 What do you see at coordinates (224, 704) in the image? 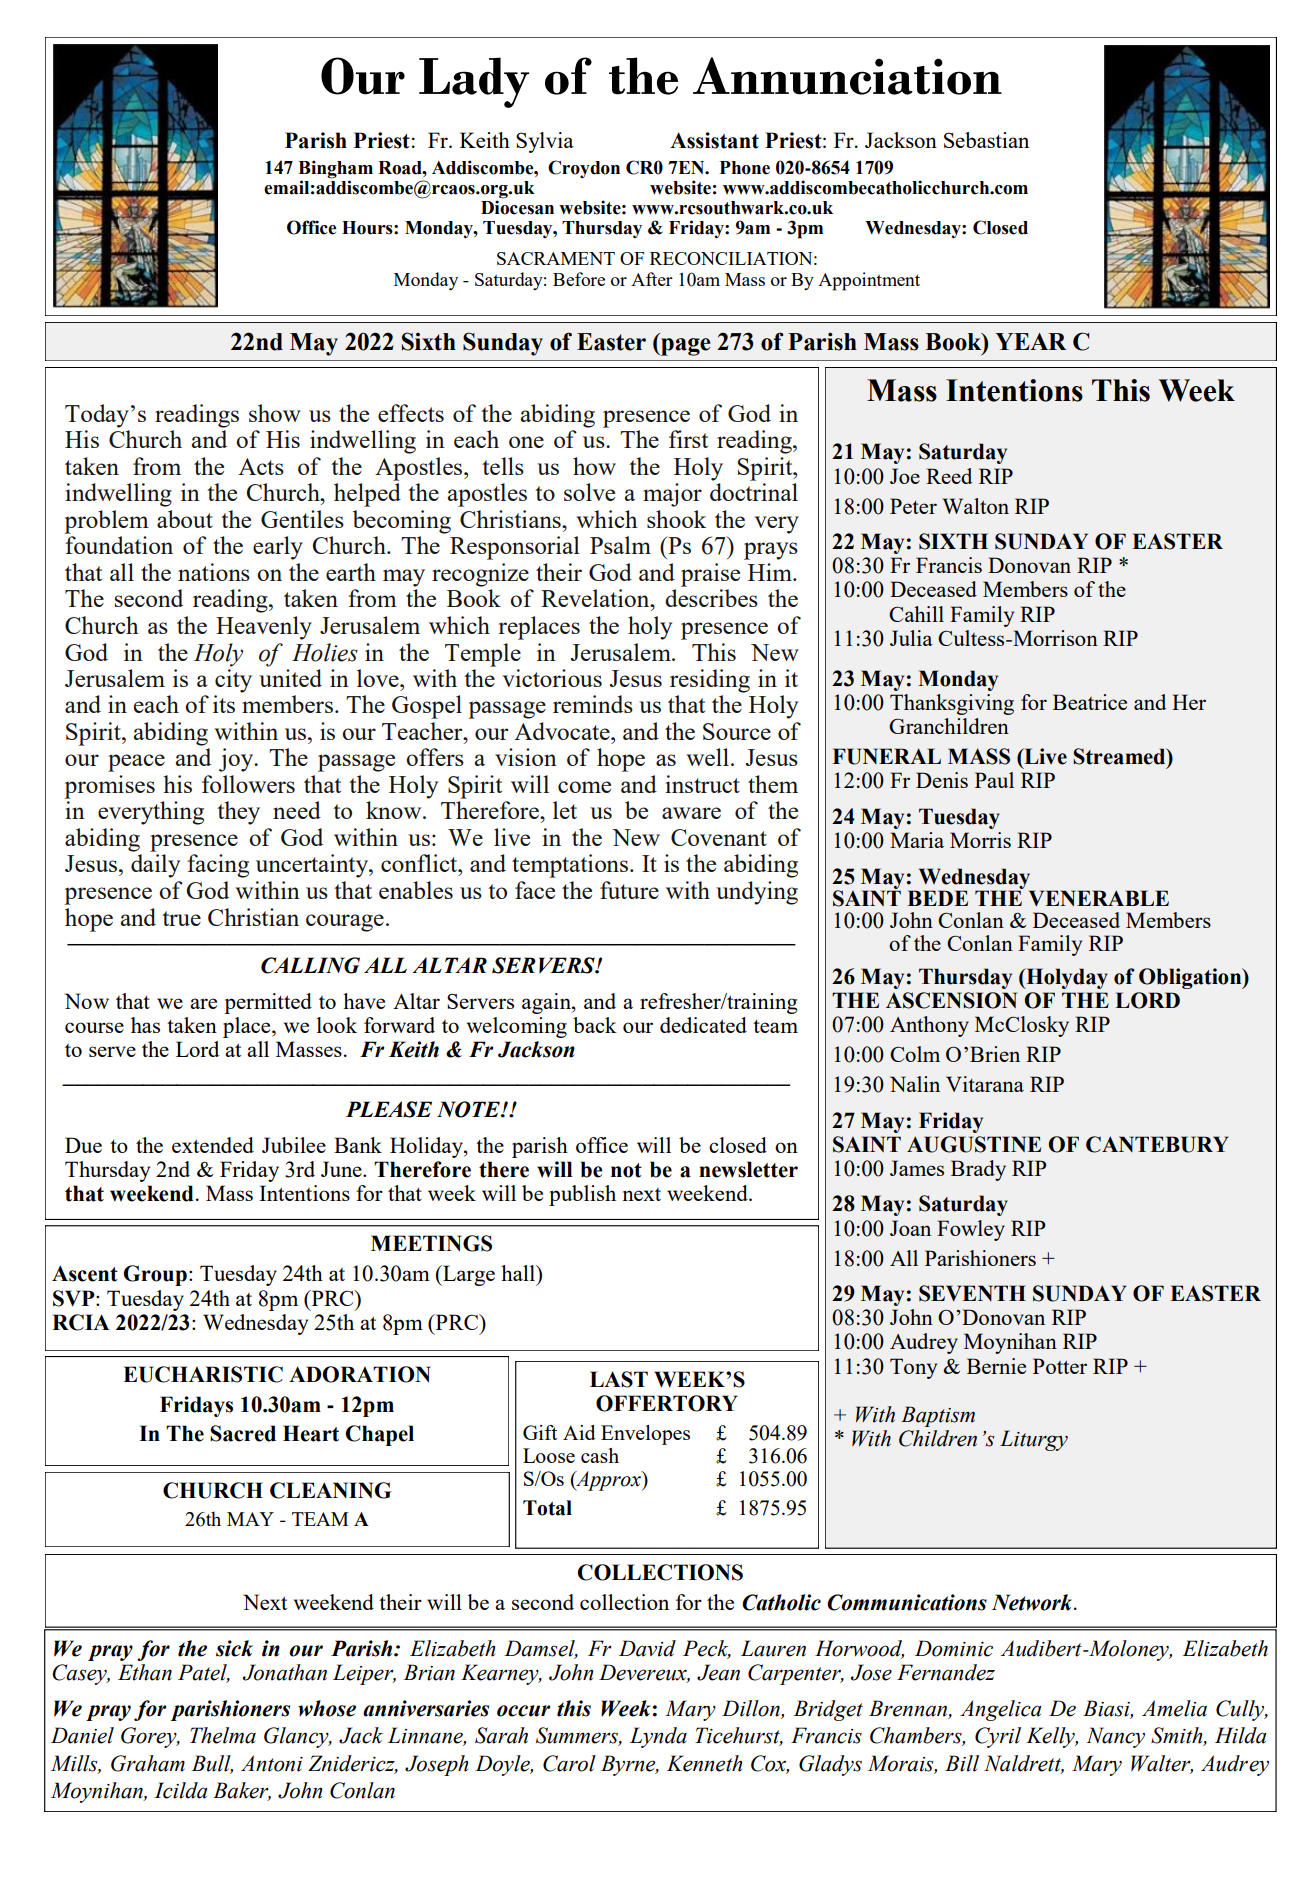
I see `its` at bounding box center [224, 704].
